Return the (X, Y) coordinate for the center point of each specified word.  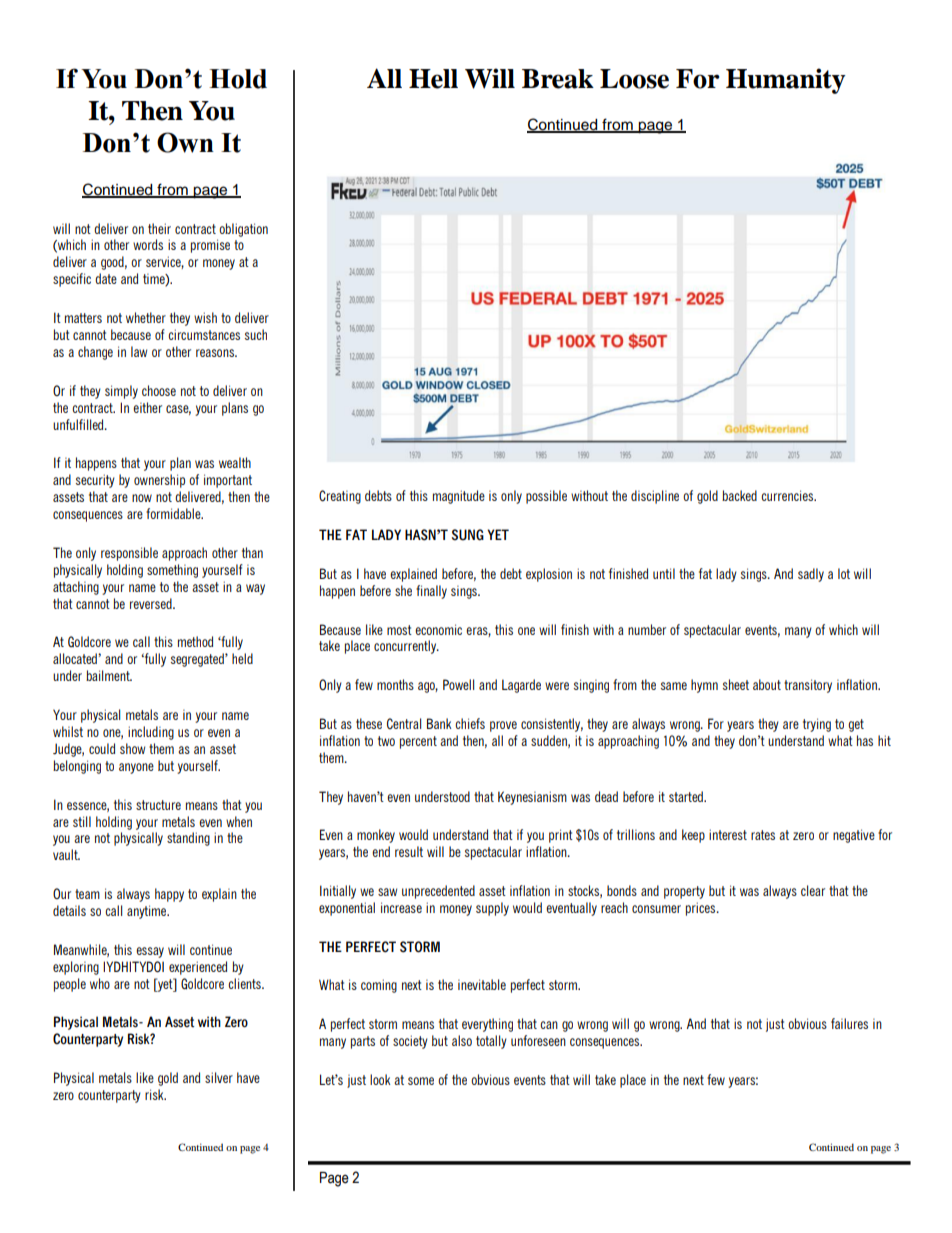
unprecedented (438, 892)
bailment (109, 675)
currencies (788, 495)
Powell (458, 684)
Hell (433, 79)
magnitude (459, 497)
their (159, 228)
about (767, 684)
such (256, 334)
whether (146, 317)
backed (739, 495)
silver (219, 1077)
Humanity (786, 81)
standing (188, 839)
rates (763, 835)
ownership (159, 481)
